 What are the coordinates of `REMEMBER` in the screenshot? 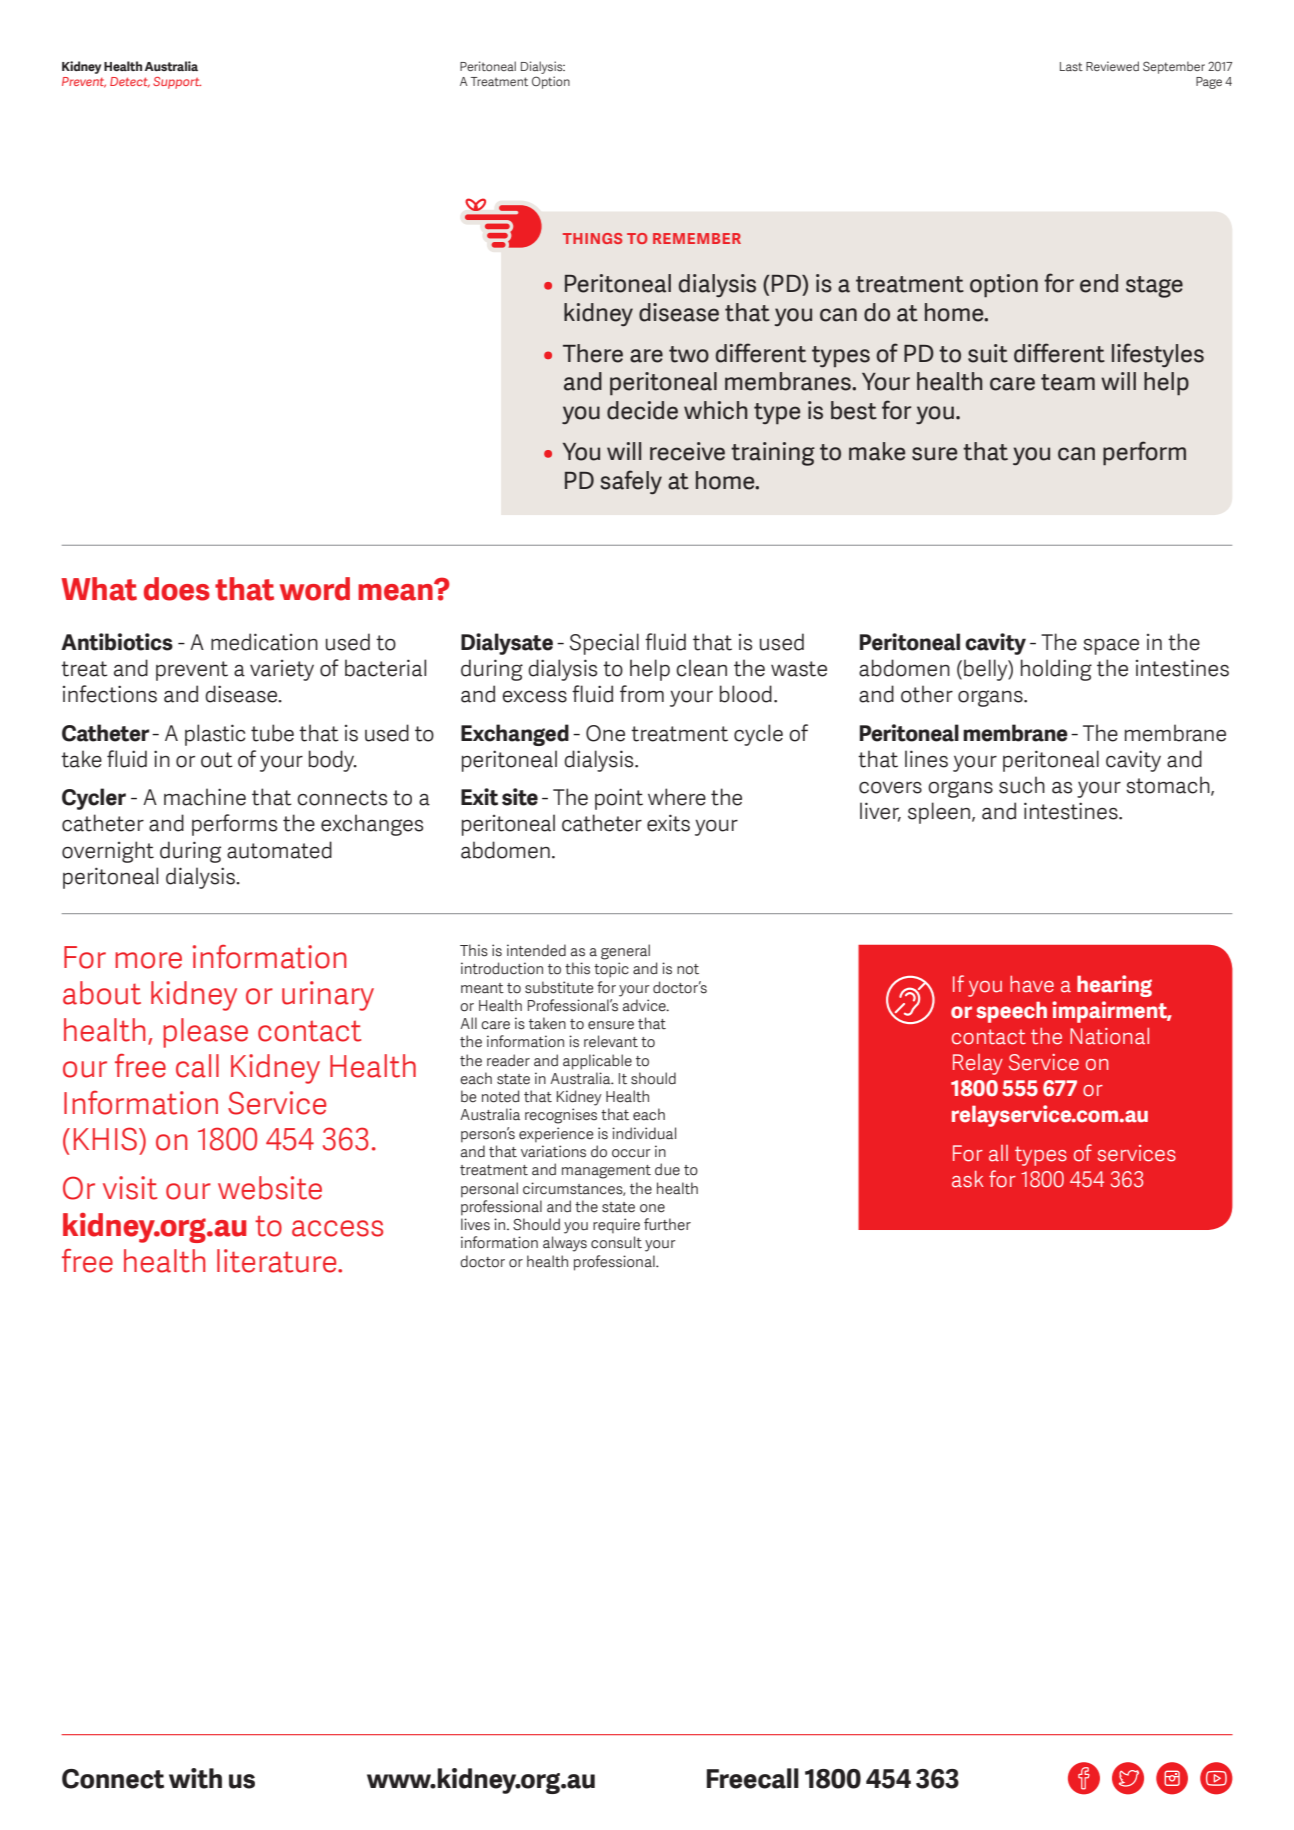 It's located at (697, 238).
